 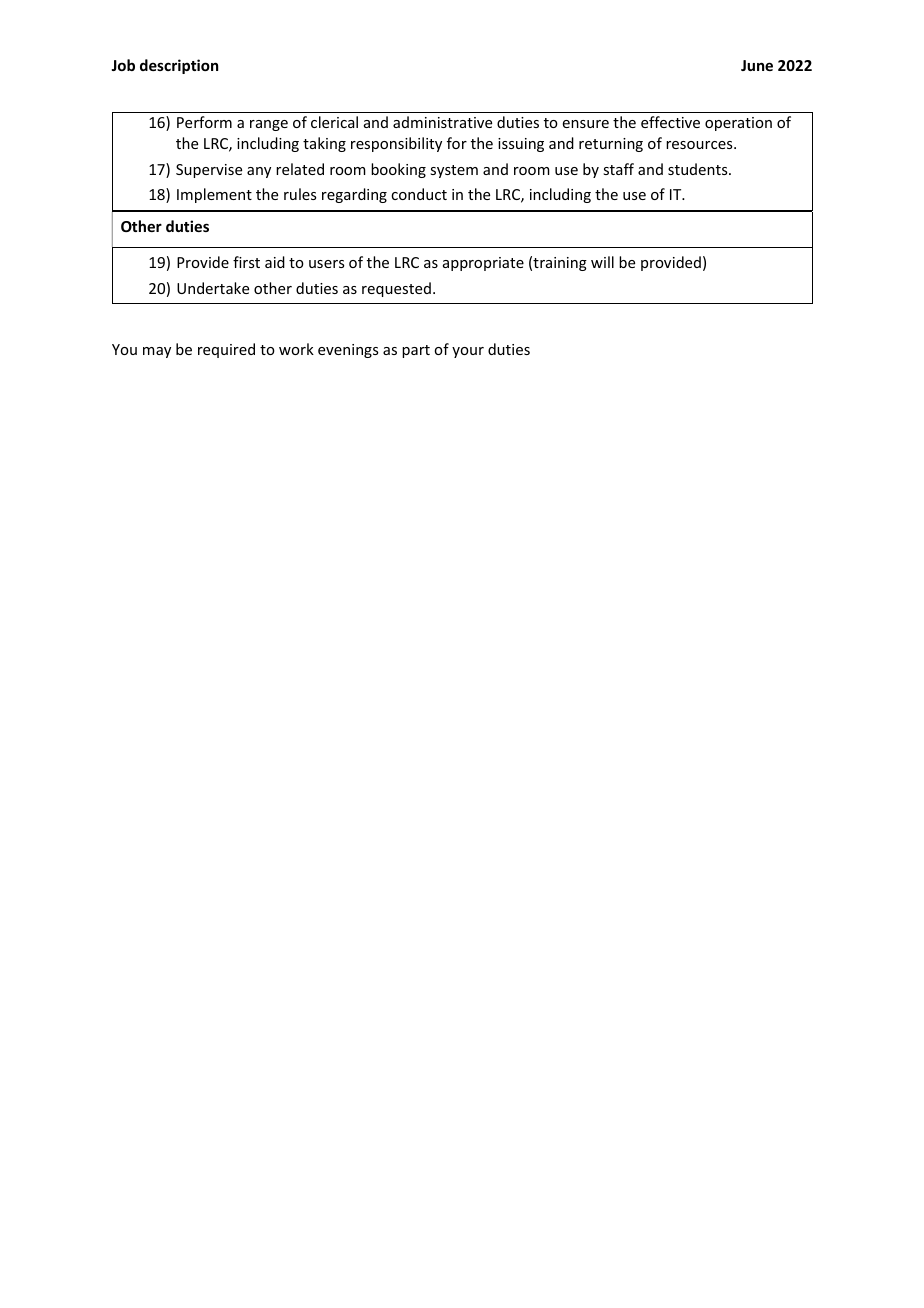 What do you see at coordinates (699, 169) in the image?
I see `students` at bounding box center [699, 169].
